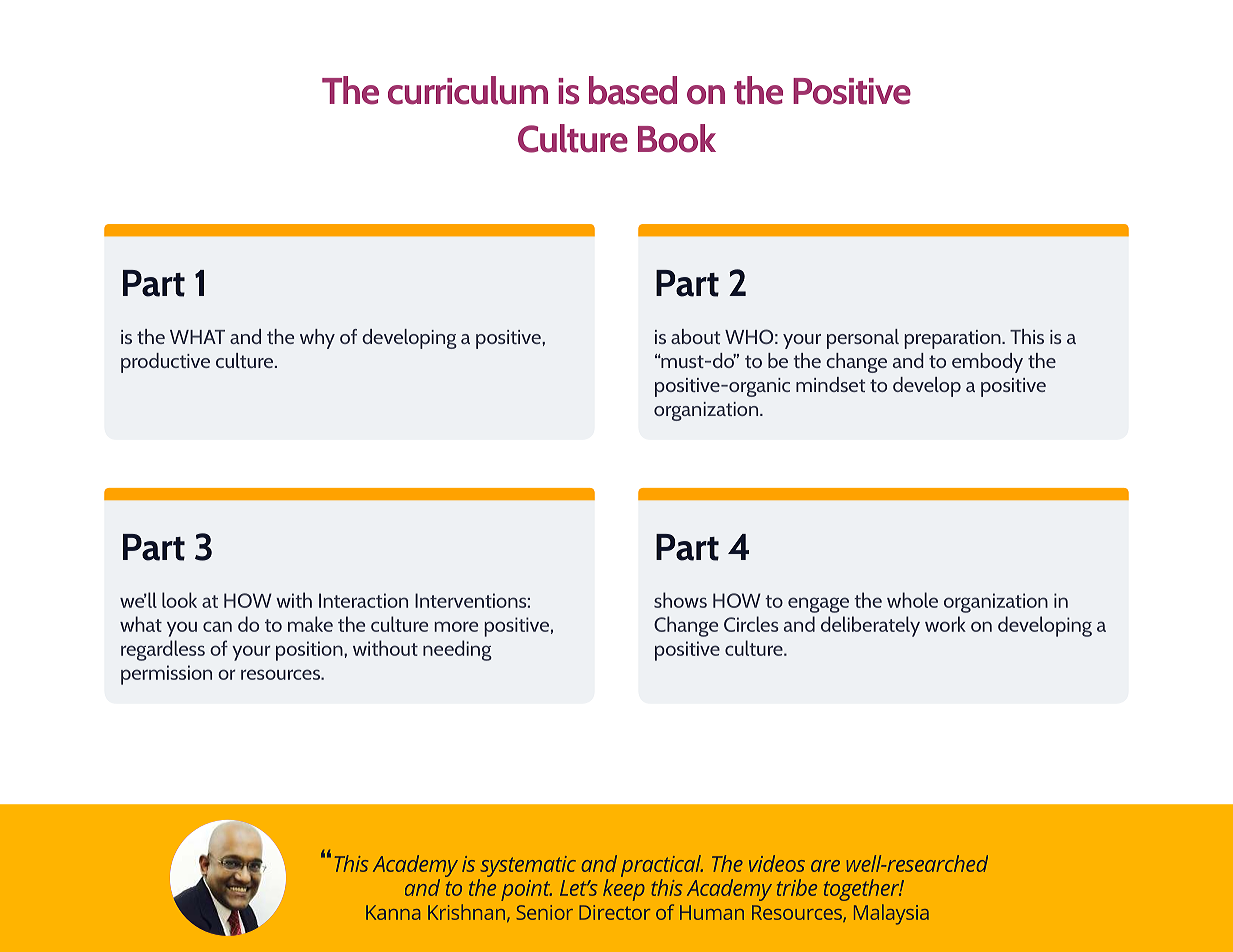  I want to click on curriculum, so click(468, 90).
